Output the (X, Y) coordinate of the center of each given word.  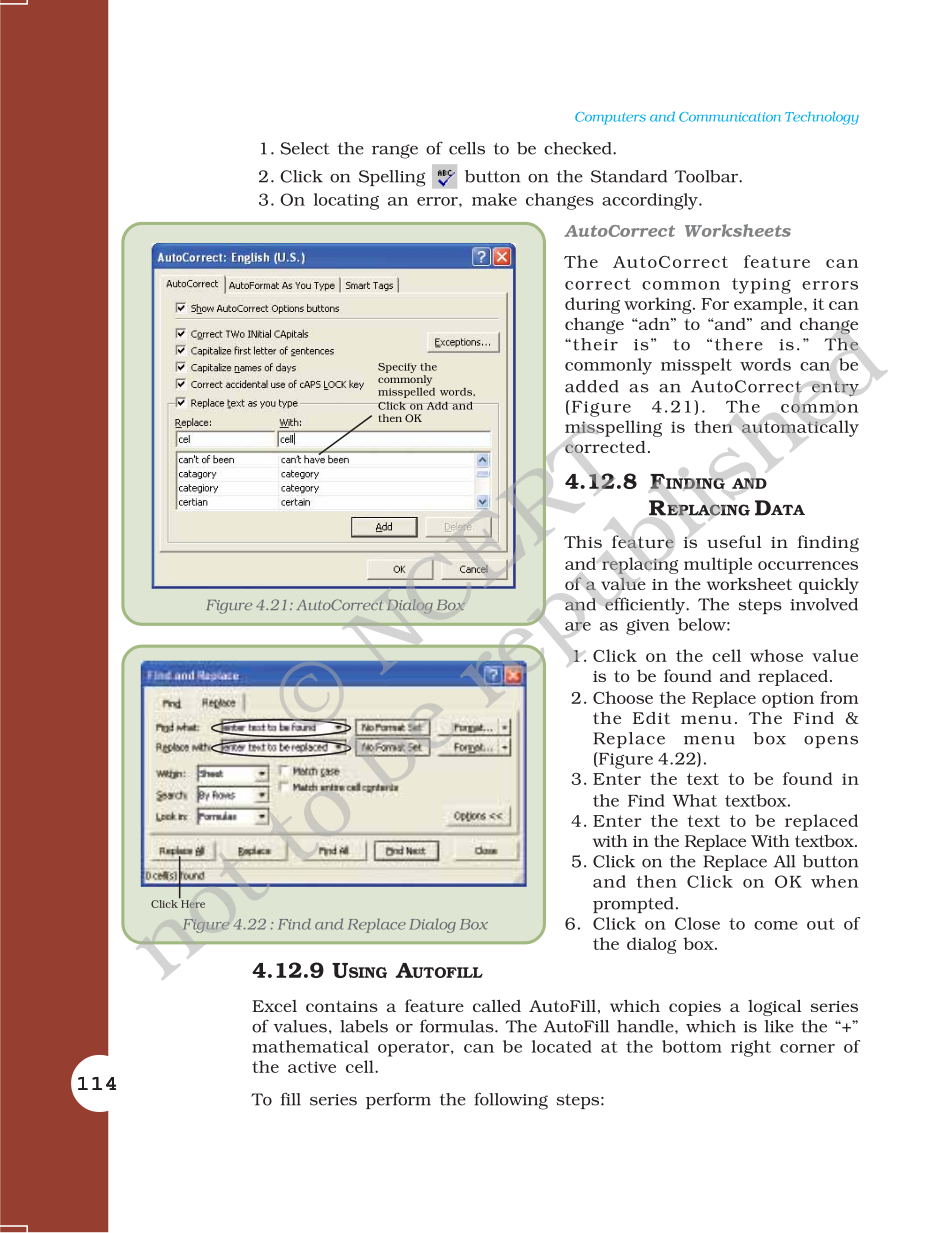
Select (305, 148)
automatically (800, 428)
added (591, 386)
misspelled (406, 391)
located (562, 1046)
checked (579, 148)
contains (342, 1006)
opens (831, 742)
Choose (623, 697)
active (312, 1067)
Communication (730, 117)
